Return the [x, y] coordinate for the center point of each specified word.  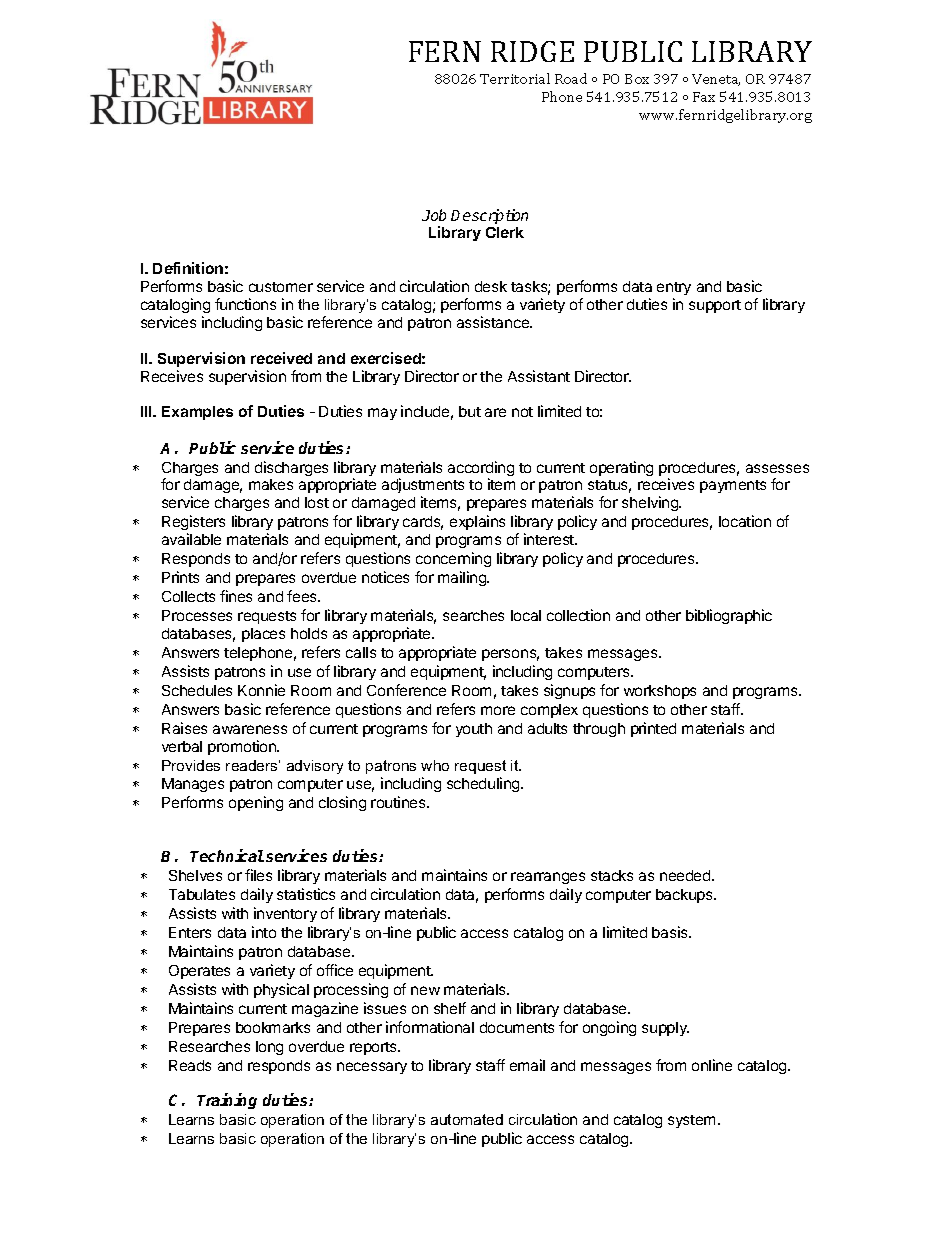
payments [733, 486]
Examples [197, 413]
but [470, 411]
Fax [704, 97]
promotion [243, 747]
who [435, 765]
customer [281, 287]
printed [653, 729]
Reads [190, 1065]
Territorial [515, 78]
